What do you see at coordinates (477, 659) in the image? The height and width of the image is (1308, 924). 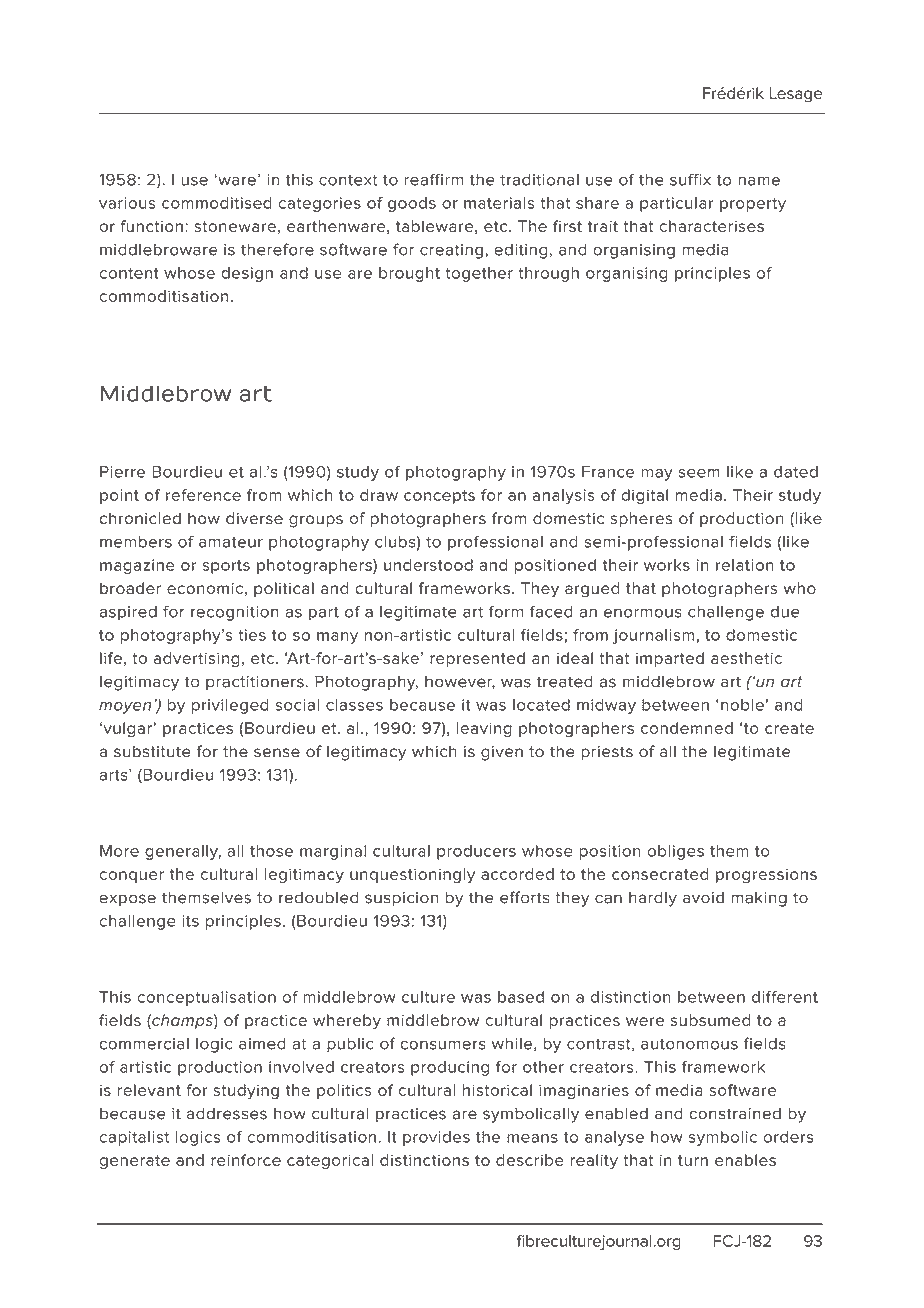 I see `represented` at bounding box center [477, 659].
